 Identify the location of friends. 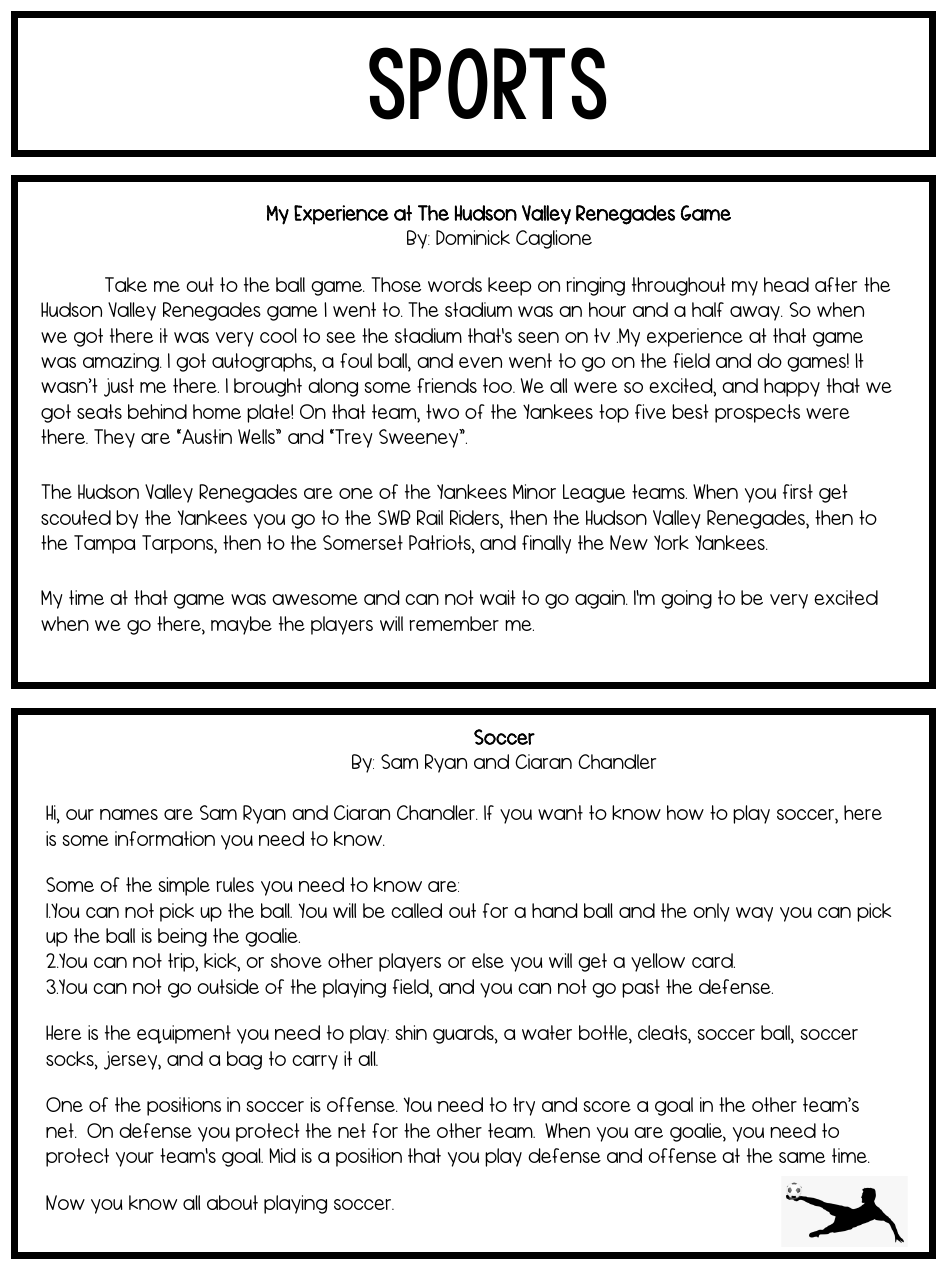
(447, 385).
